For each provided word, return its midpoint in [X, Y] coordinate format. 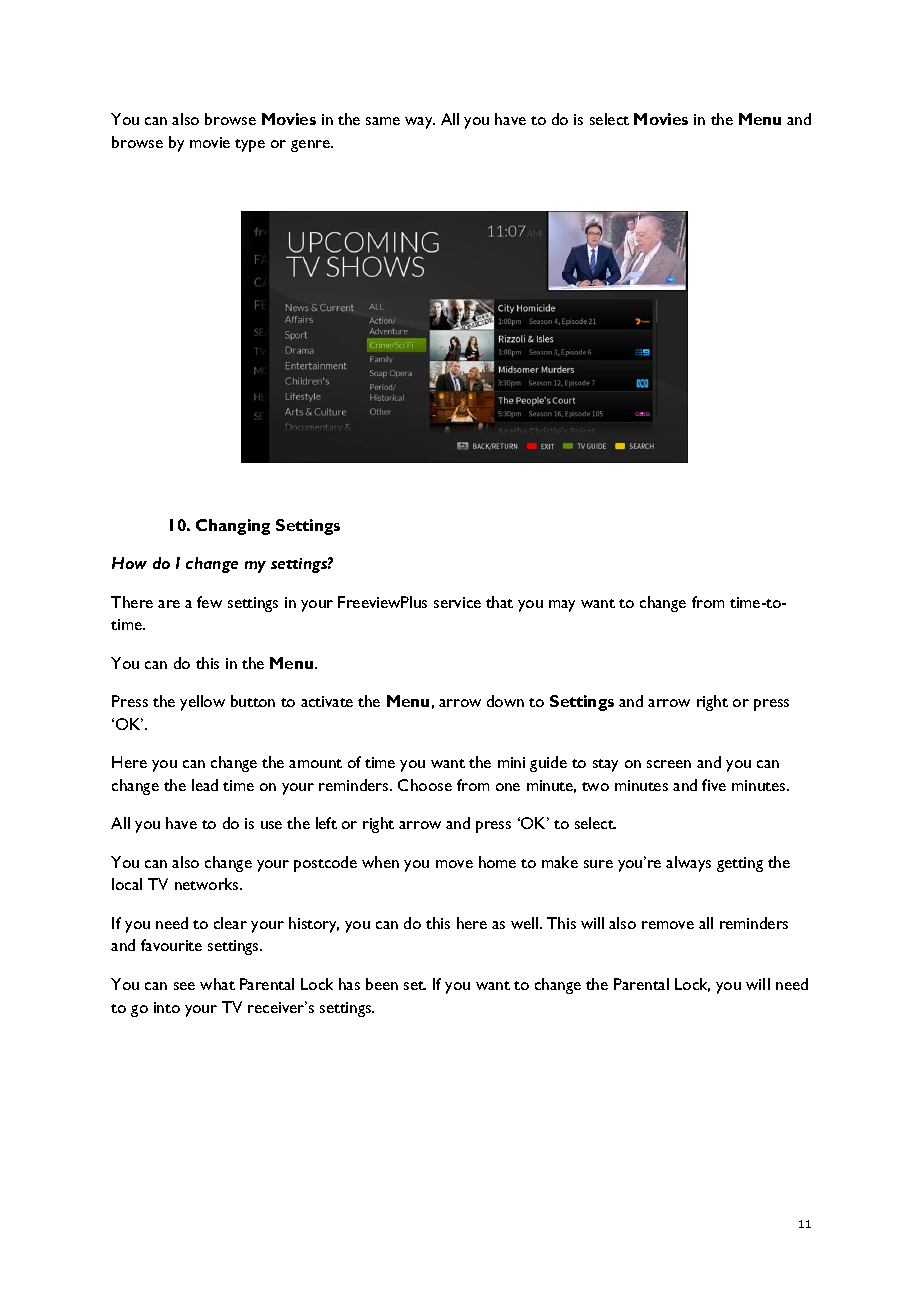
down [505, 701]
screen [669, 764]
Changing [233, 527]
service [457, 602]
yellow [202, 703]
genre [311, 146]
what [217, 984]
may [562, 606]
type [250, 145]
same [383, 121]
